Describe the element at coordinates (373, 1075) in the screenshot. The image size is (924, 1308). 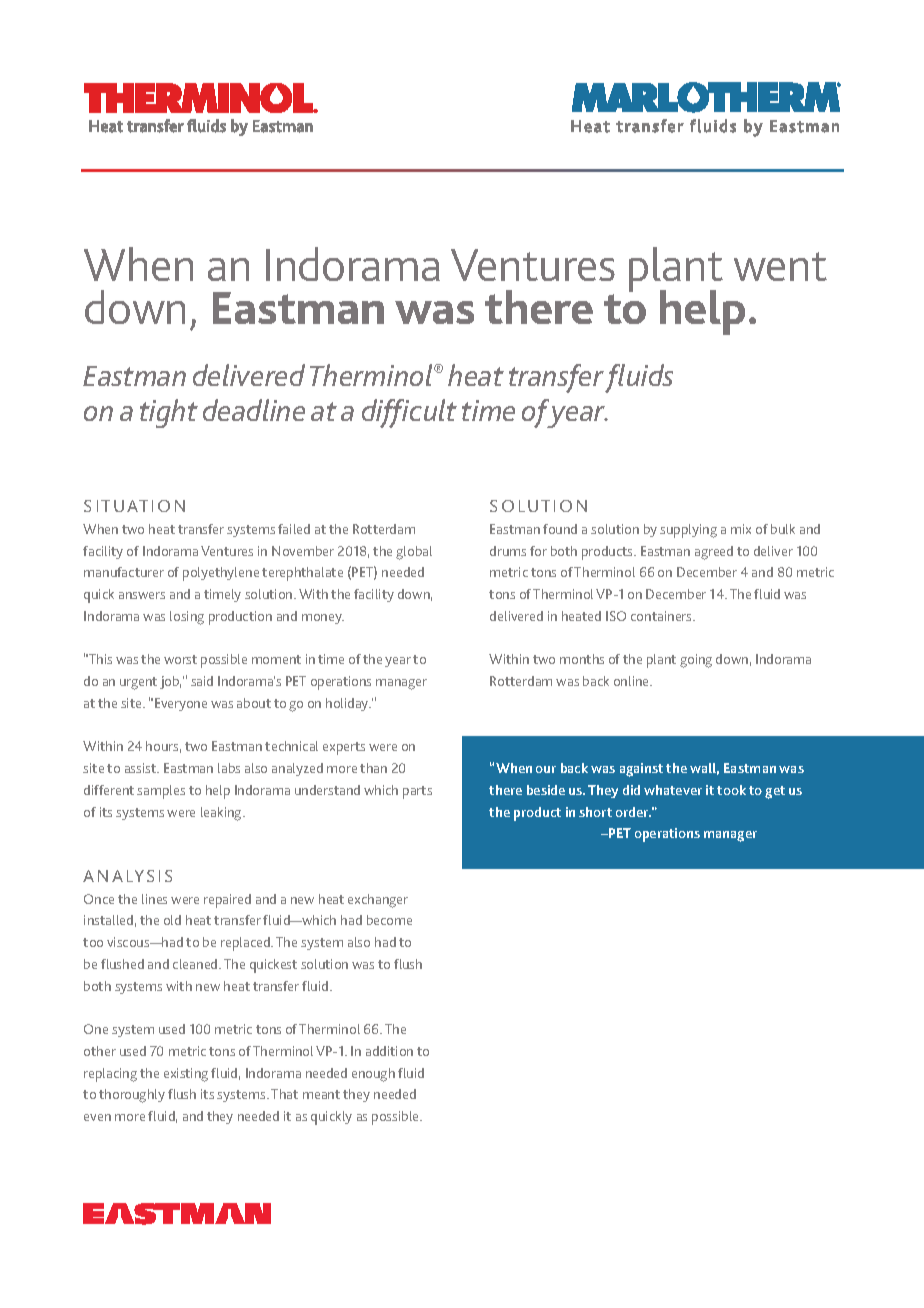
I see `enough` at that location.
